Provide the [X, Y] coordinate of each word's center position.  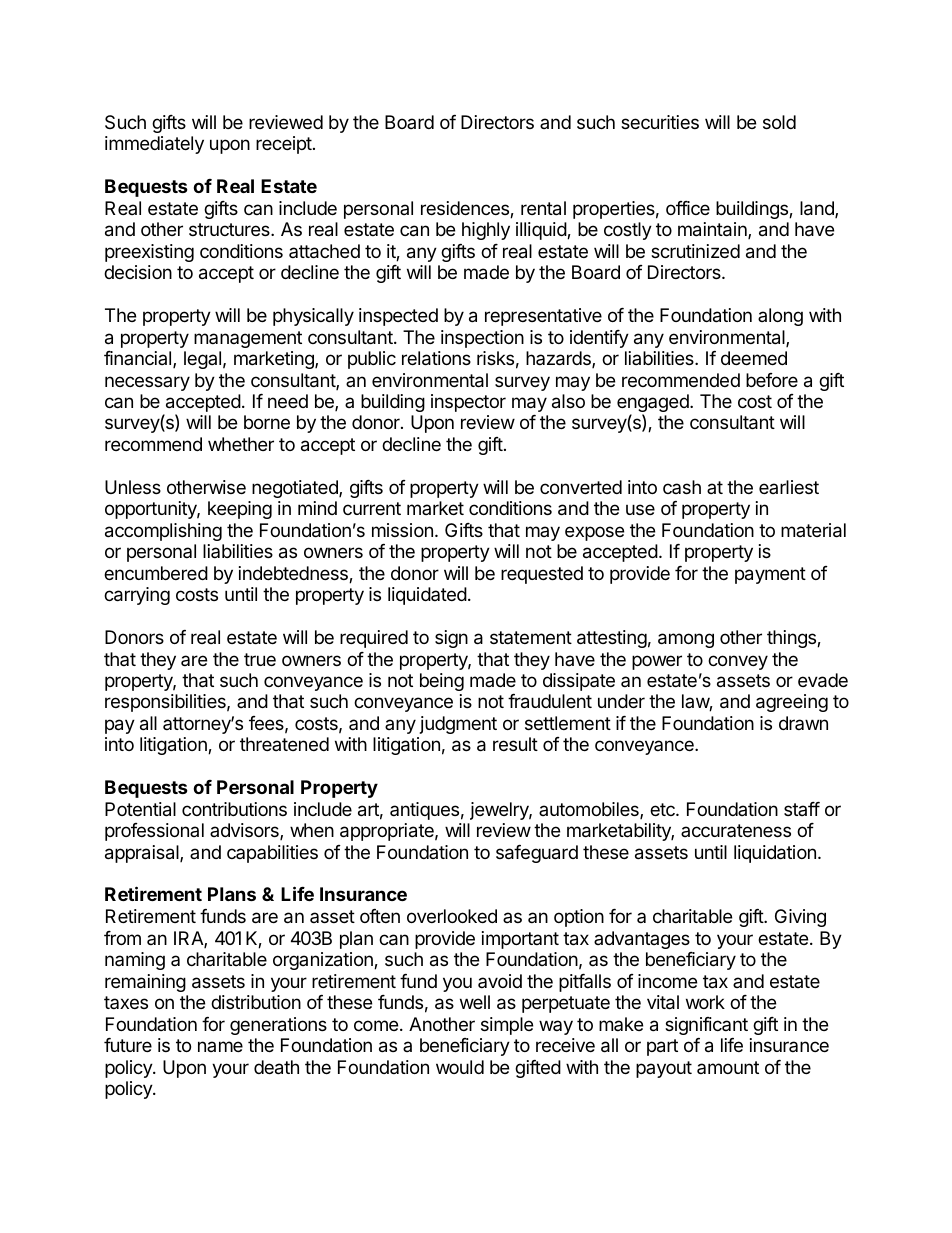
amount [728, 1067]
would [460, 1067]
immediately [154, 145]
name [220, 1046]
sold [779, 122]
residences [466, 209]
